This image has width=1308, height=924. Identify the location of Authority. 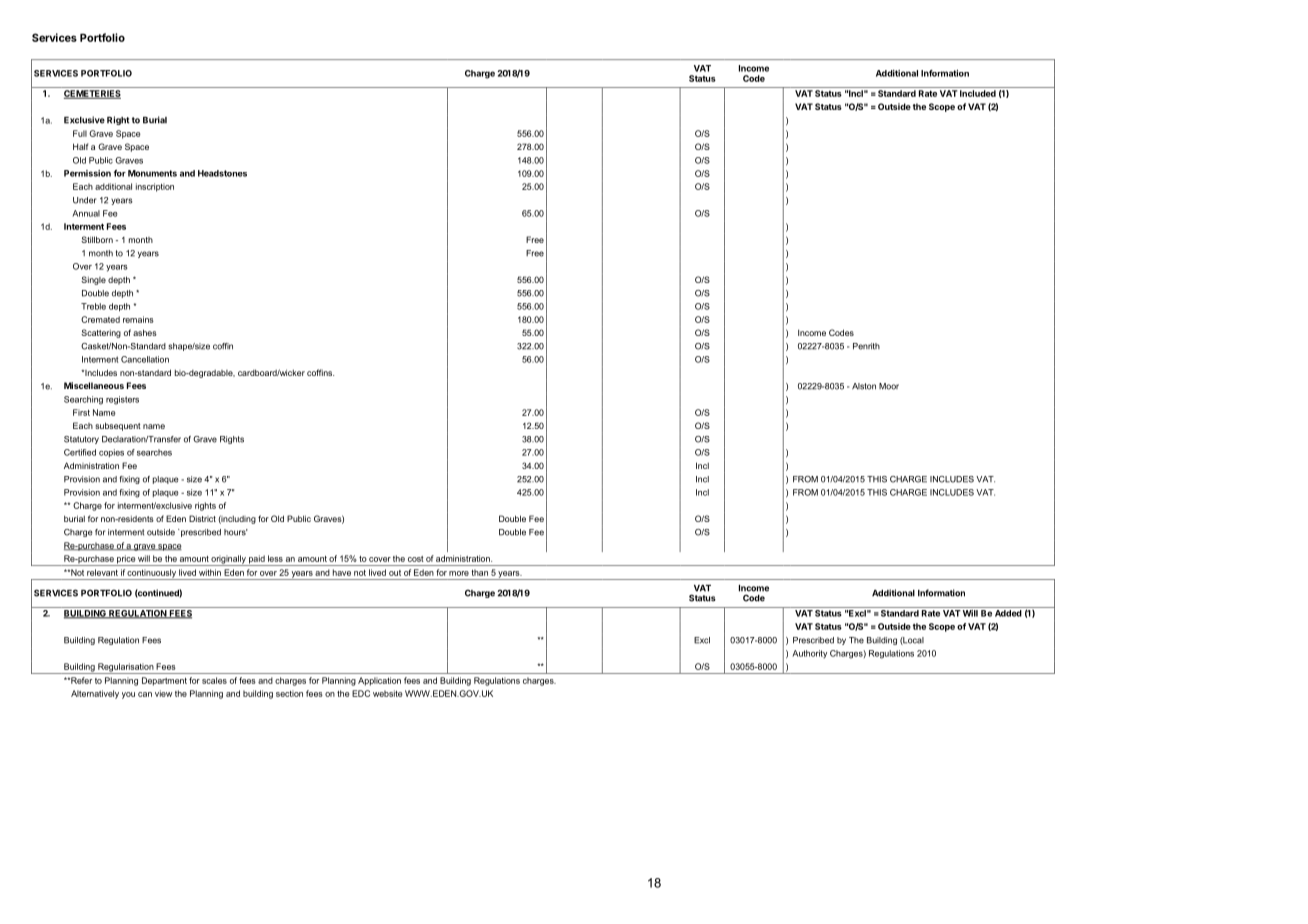
(809, 654).
